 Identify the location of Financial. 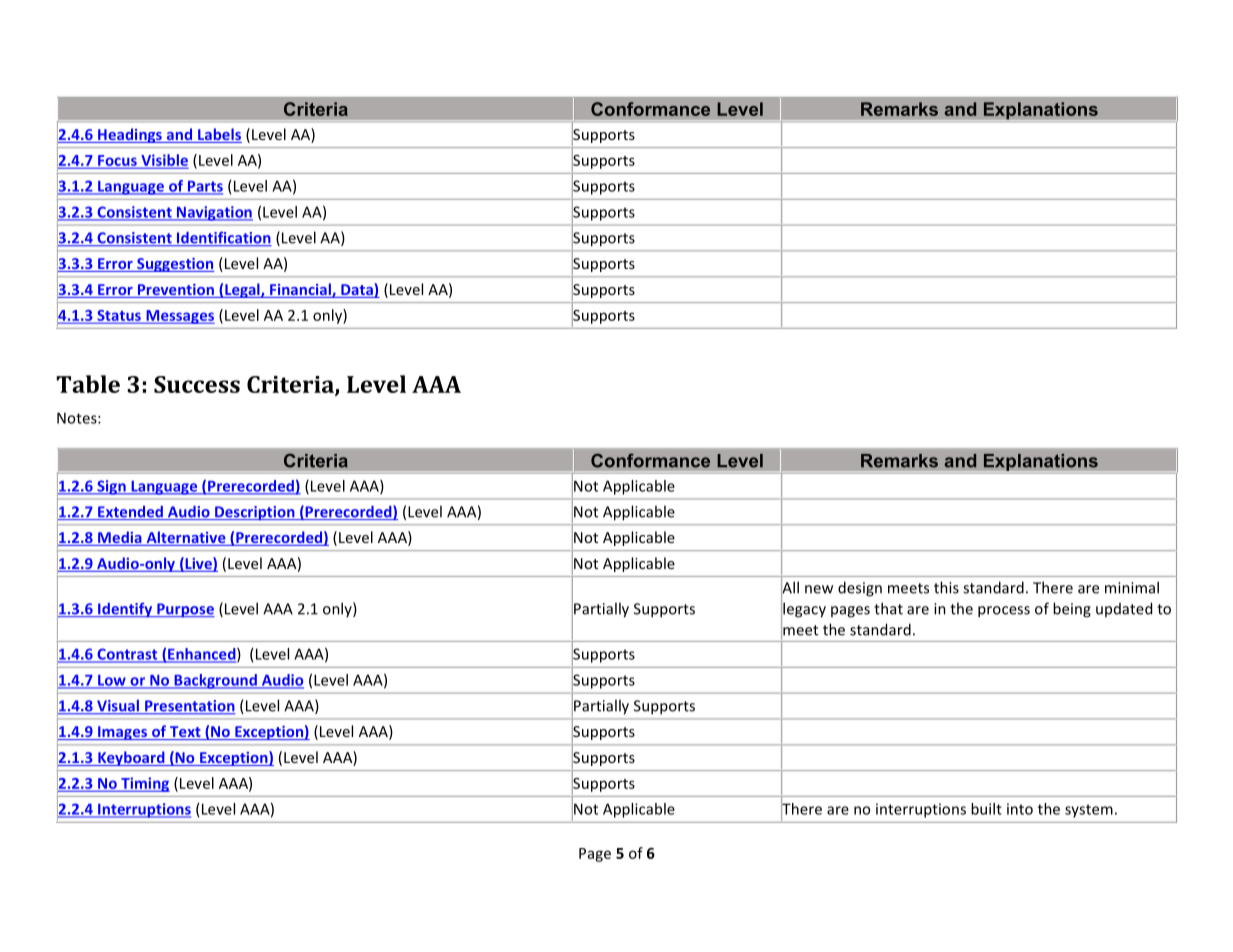
(300, 290).
